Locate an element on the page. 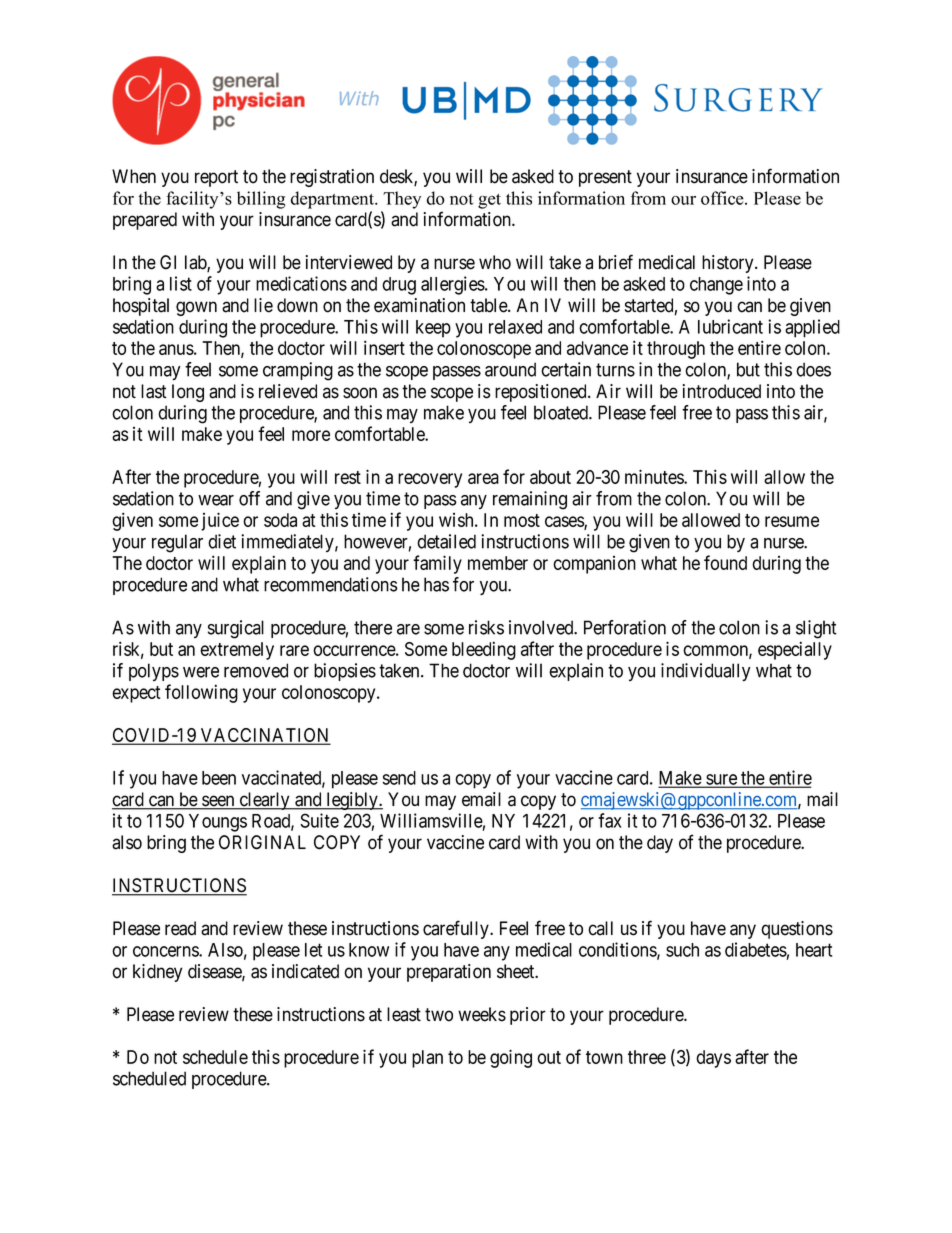  office is located at coordinates (723, 198).
